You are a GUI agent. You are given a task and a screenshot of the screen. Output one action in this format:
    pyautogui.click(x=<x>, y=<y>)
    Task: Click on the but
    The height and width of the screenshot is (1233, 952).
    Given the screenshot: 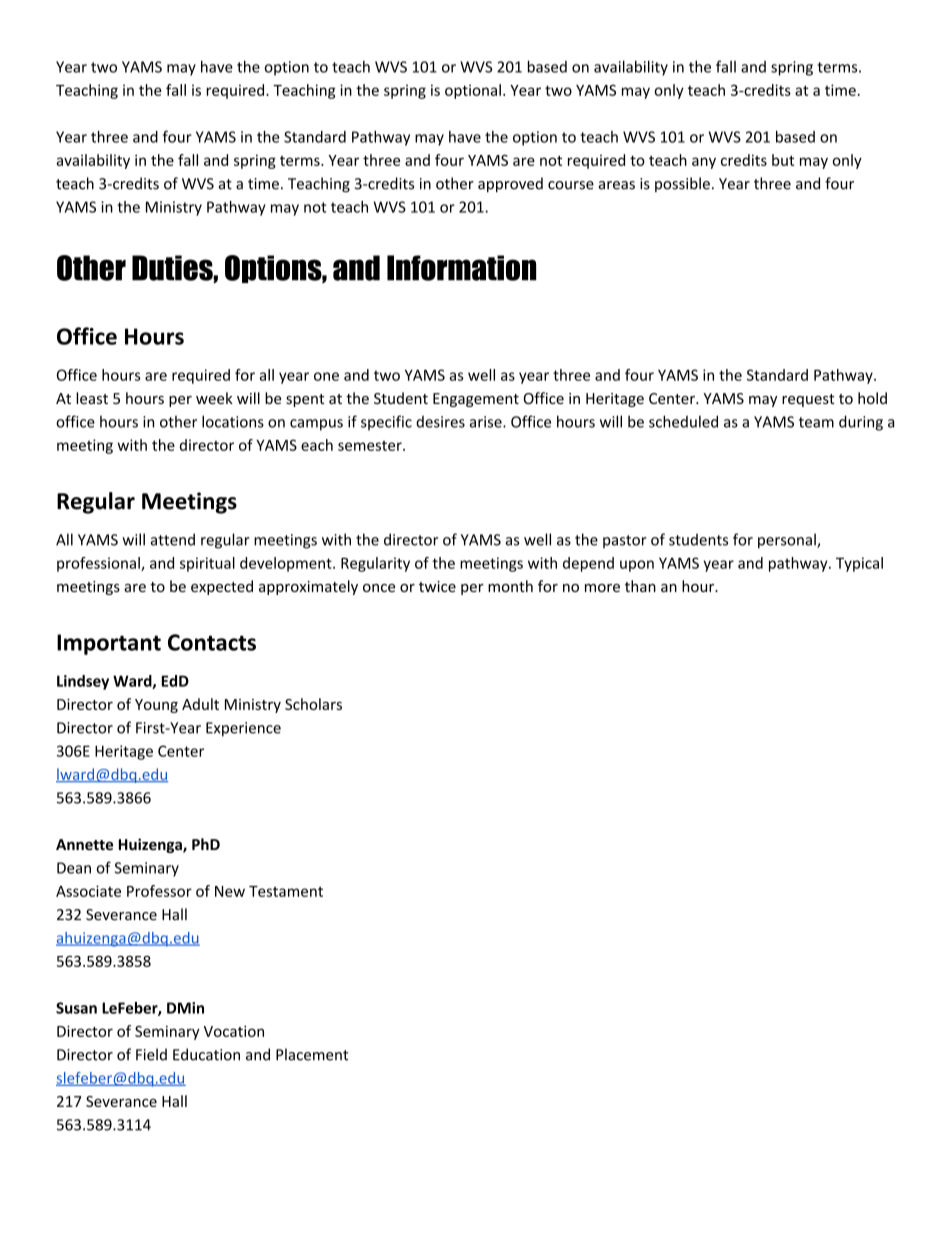 What is the action you would take?
    pyautogui.click(x=783, y=160)
